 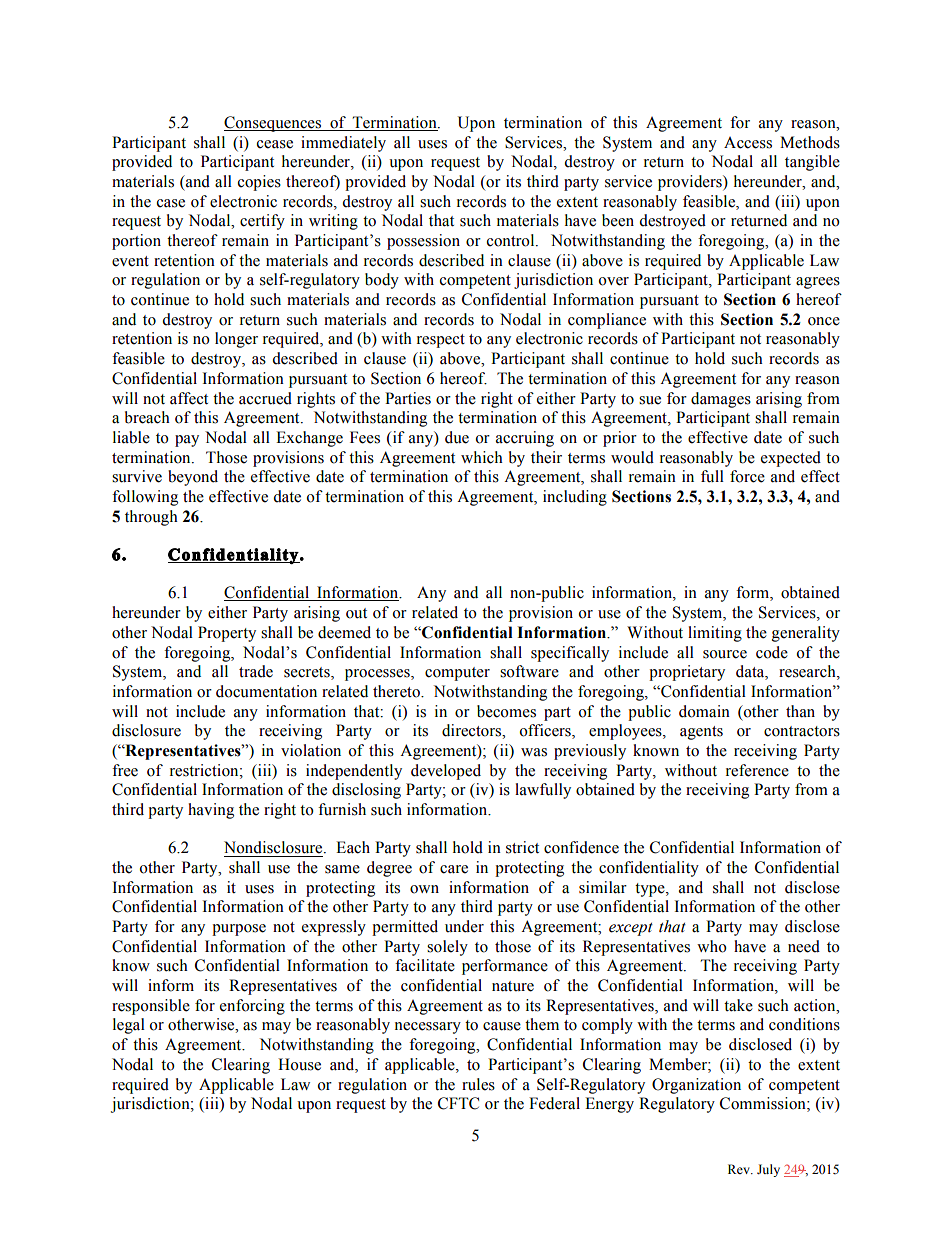 What do you see at coordinates (227, 634) in the document?
I see `Property` at bounding box center [227, 634].
